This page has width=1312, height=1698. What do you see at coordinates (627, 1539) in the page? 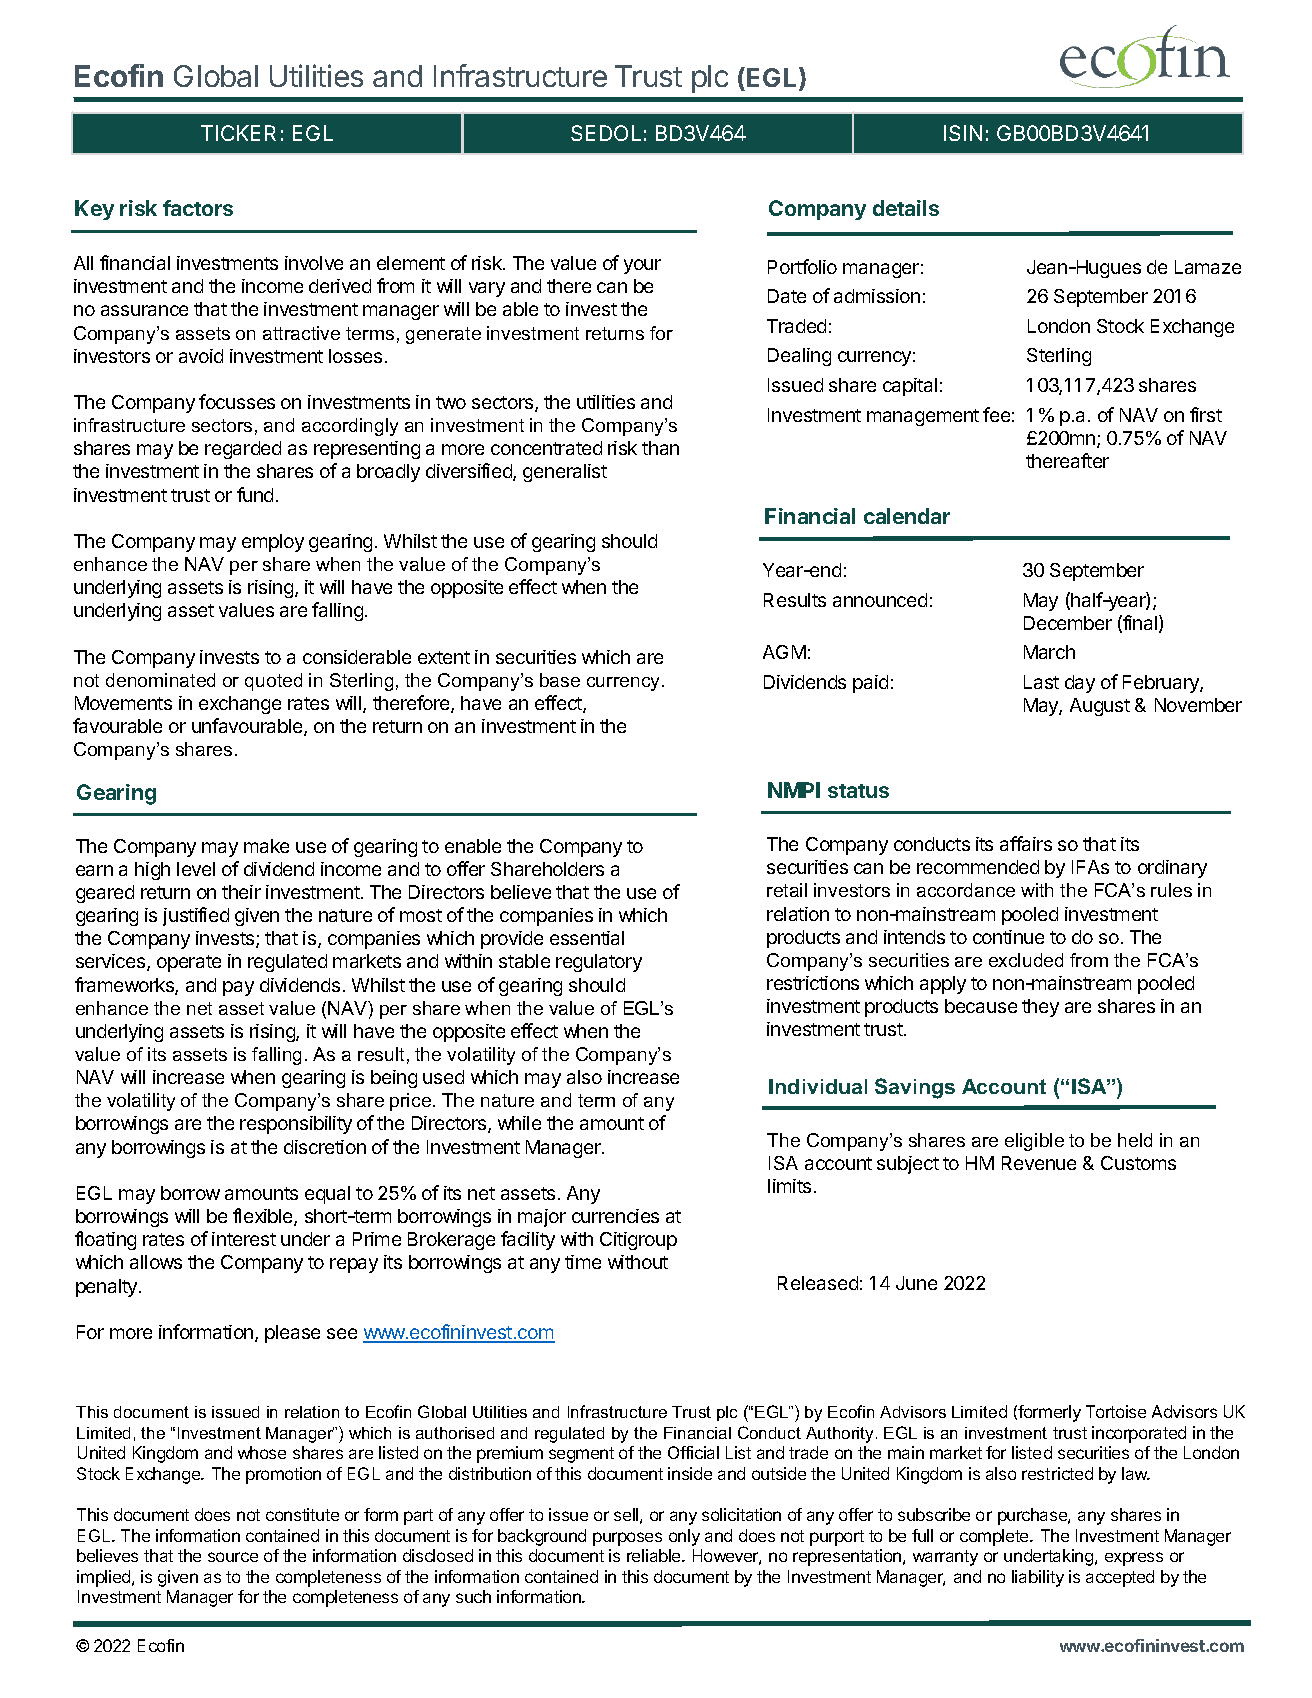
I see `purposes` at bounding box center [627, 1539].
